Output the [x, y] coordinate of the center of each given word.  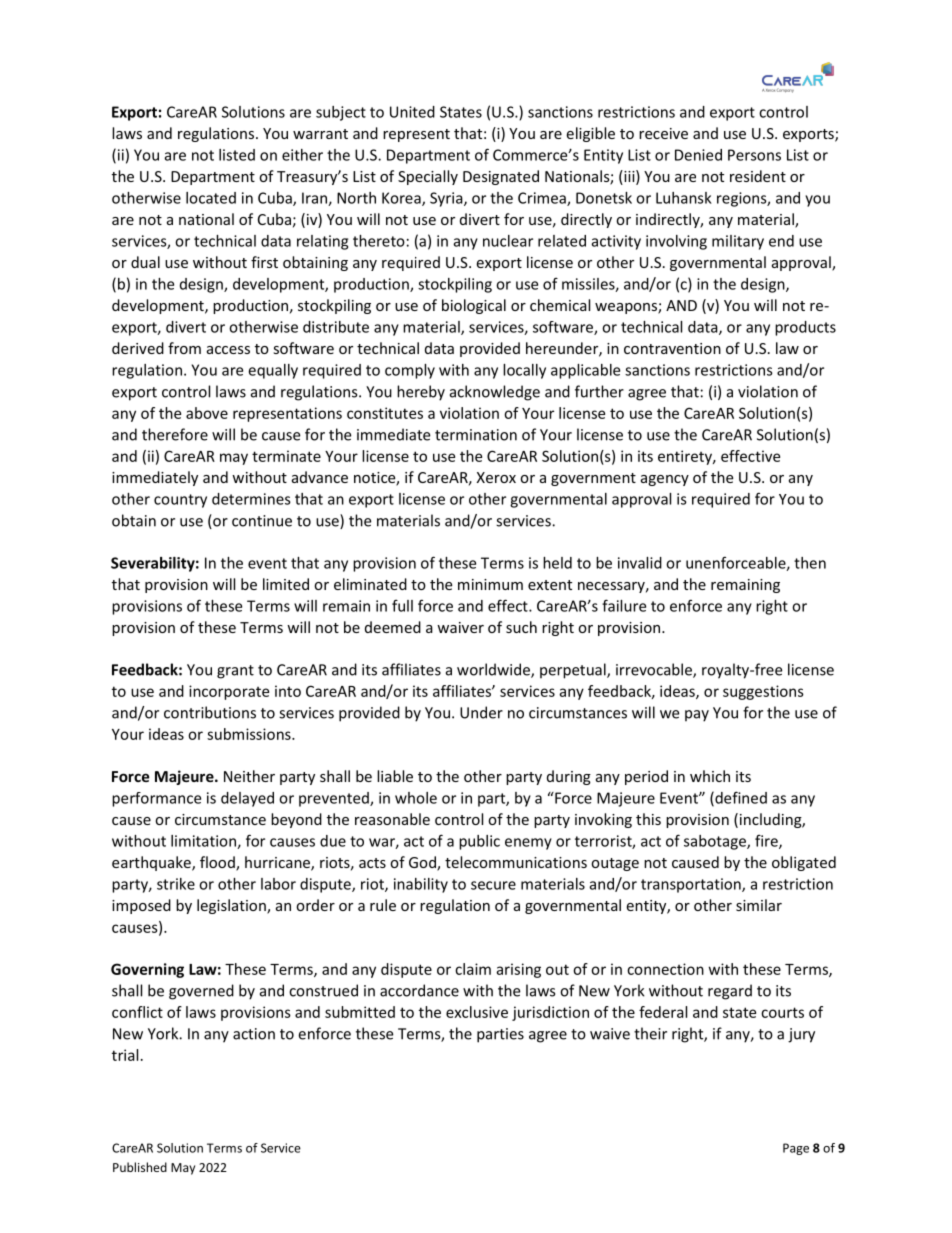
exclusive [477, 1012]
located [211, 198]
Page [796, 1149]
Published [140, 1167]
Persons [754, 155]
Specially [428, 177]
